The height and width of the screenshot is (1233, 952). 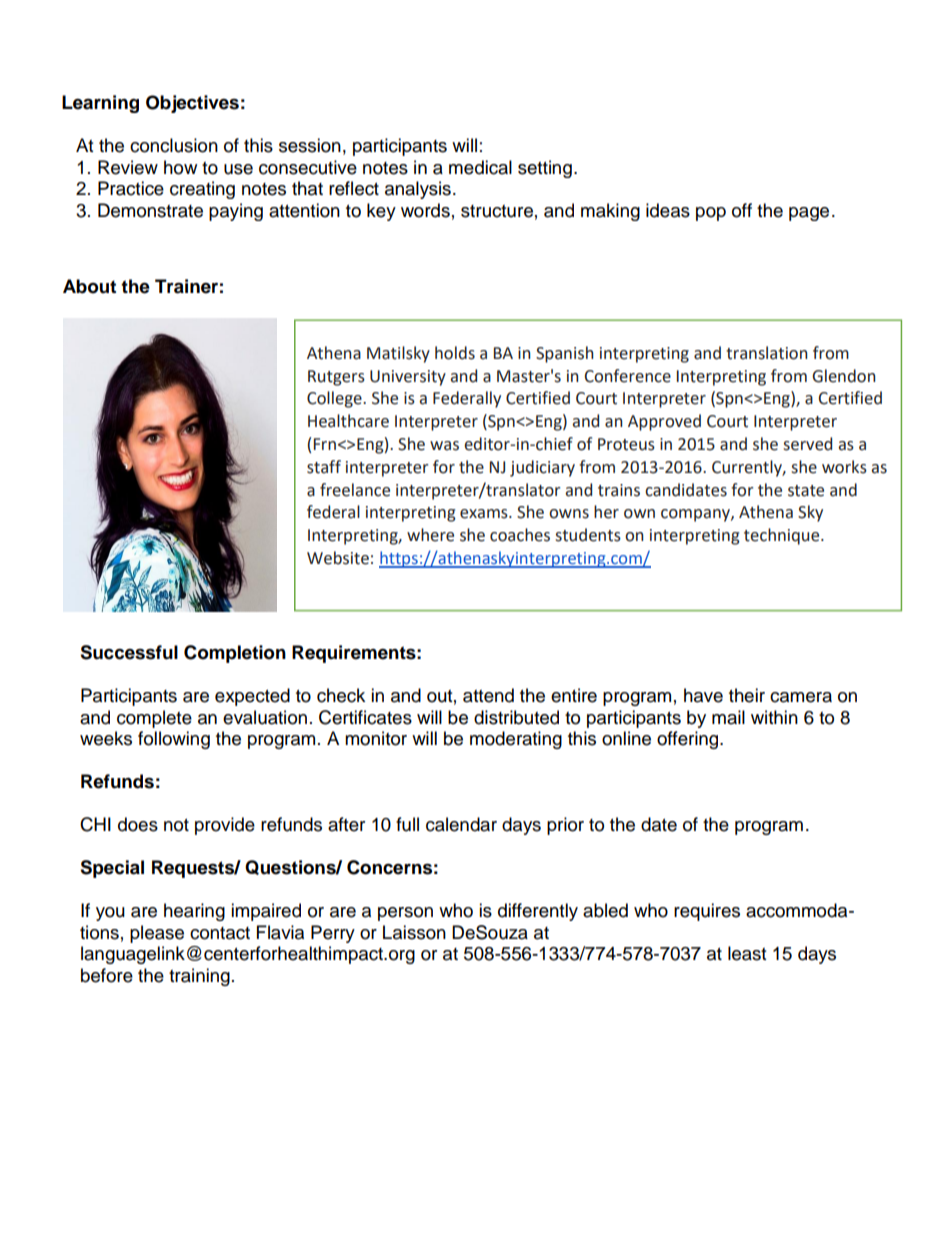 What do you see at coordinates (488, 695) in the screenshot?
I see `attend` at bounding box center [488, 695].
